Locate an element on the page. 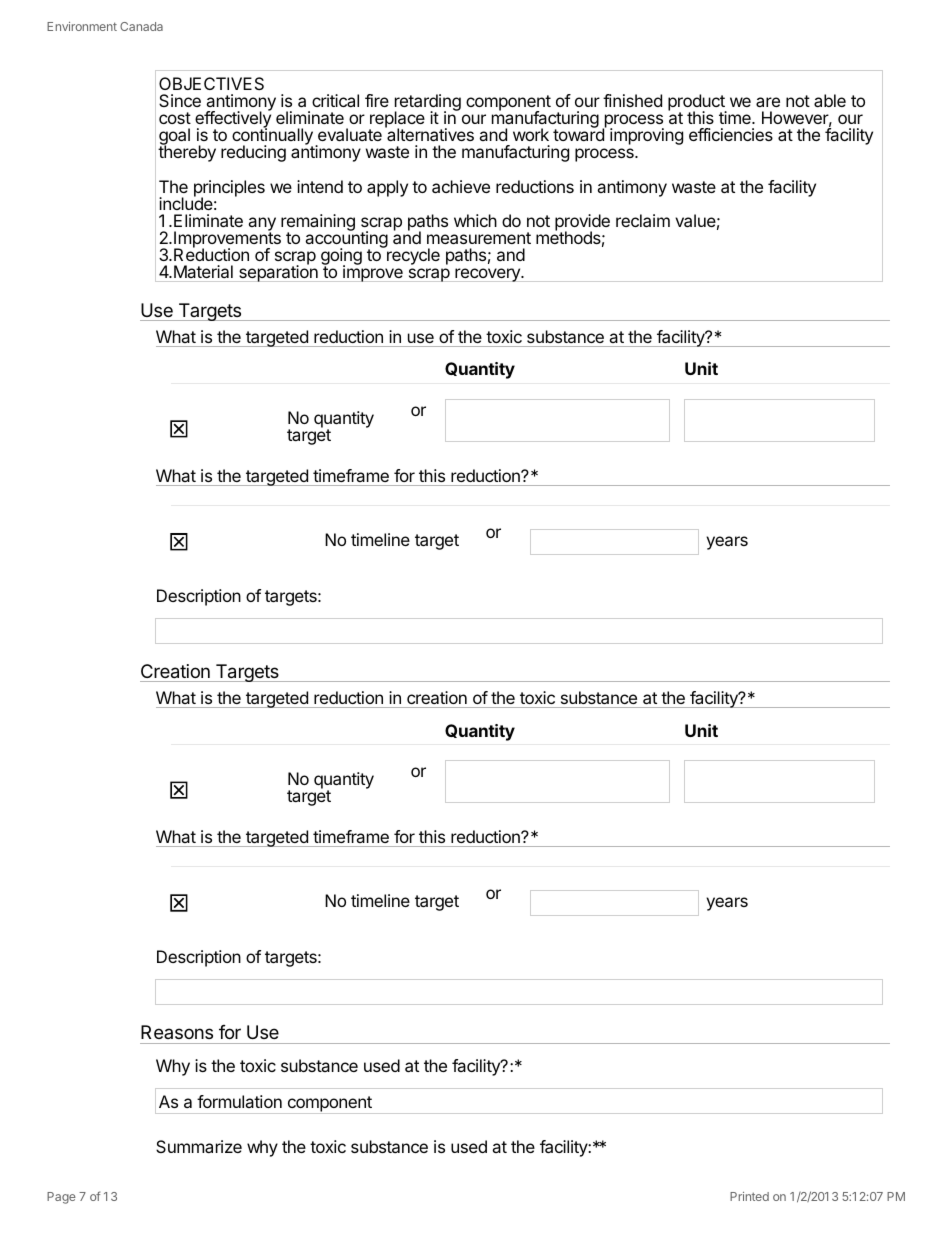 This document has height=1233, width=952. formulation is located at coordinates (239, 1101).
